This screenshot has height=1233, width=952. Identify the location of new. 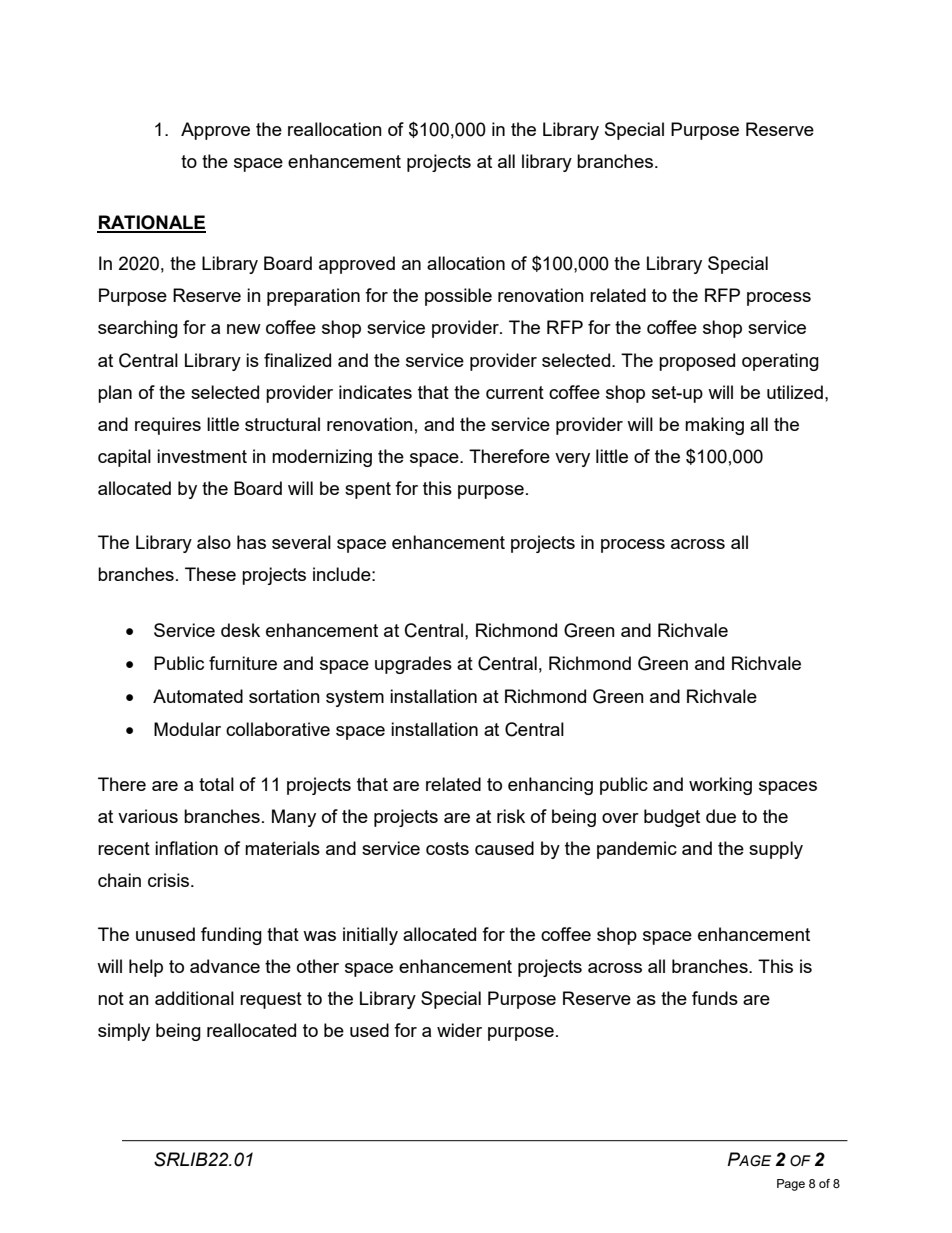
(244, 329).
